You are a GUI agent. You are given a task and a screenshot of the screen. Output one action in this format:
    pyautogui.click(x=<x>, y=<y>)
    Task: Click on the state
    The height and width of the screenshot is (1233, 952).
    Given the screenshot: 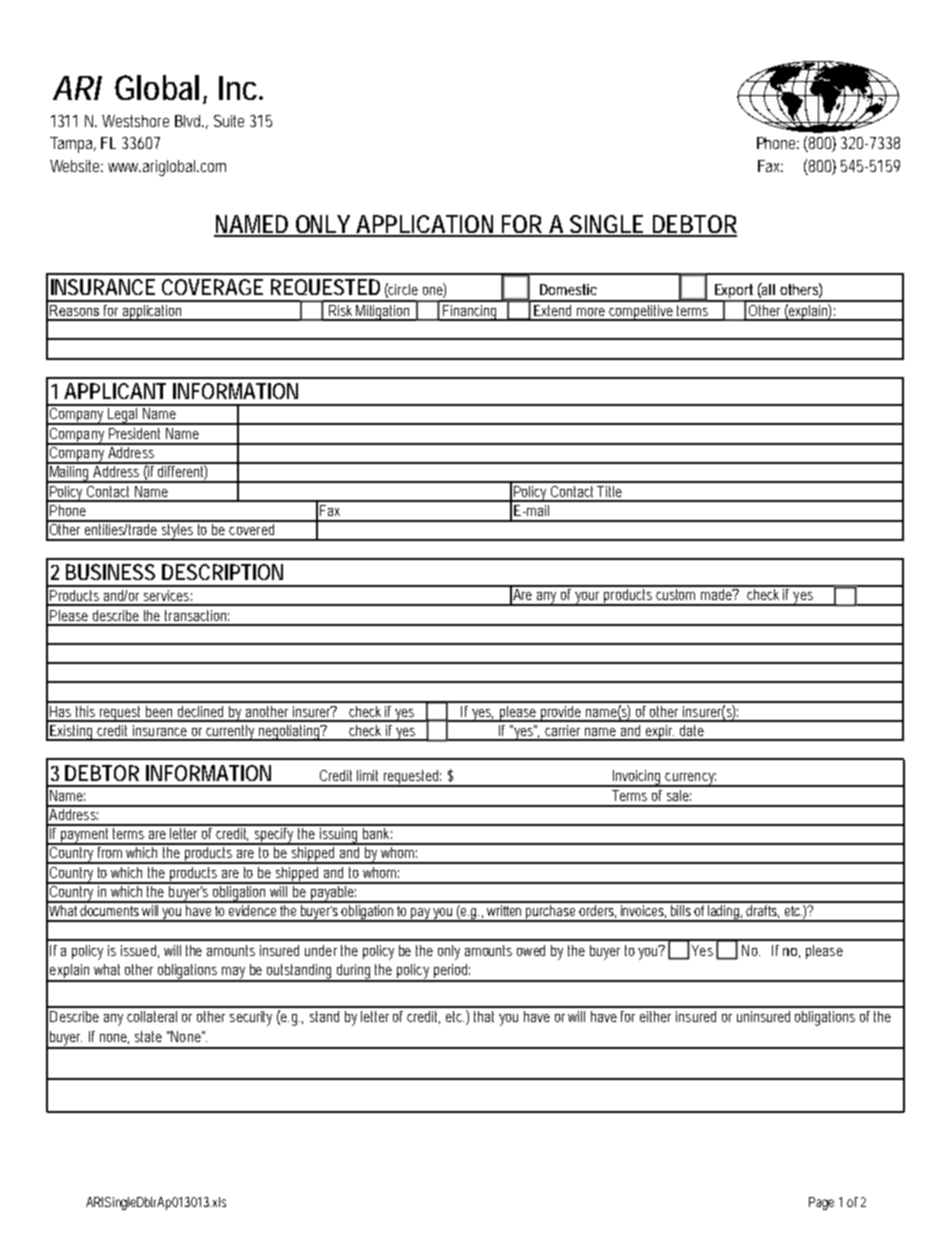 What is the action you would take?
    pyautogui.click(x=148, y=1036)
